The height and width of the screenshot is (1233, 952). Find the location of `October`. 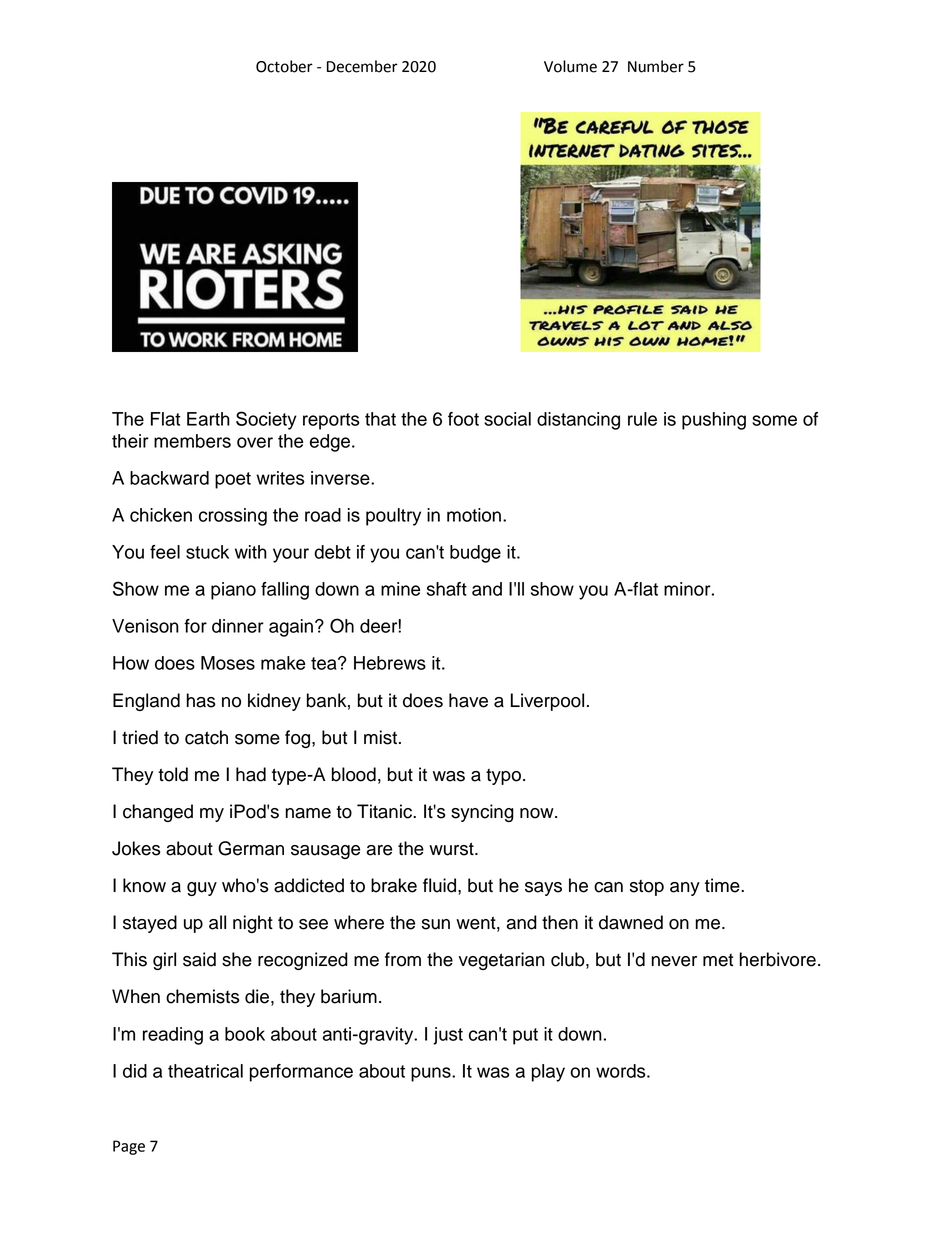

October is located at coordinates (284, 66).
